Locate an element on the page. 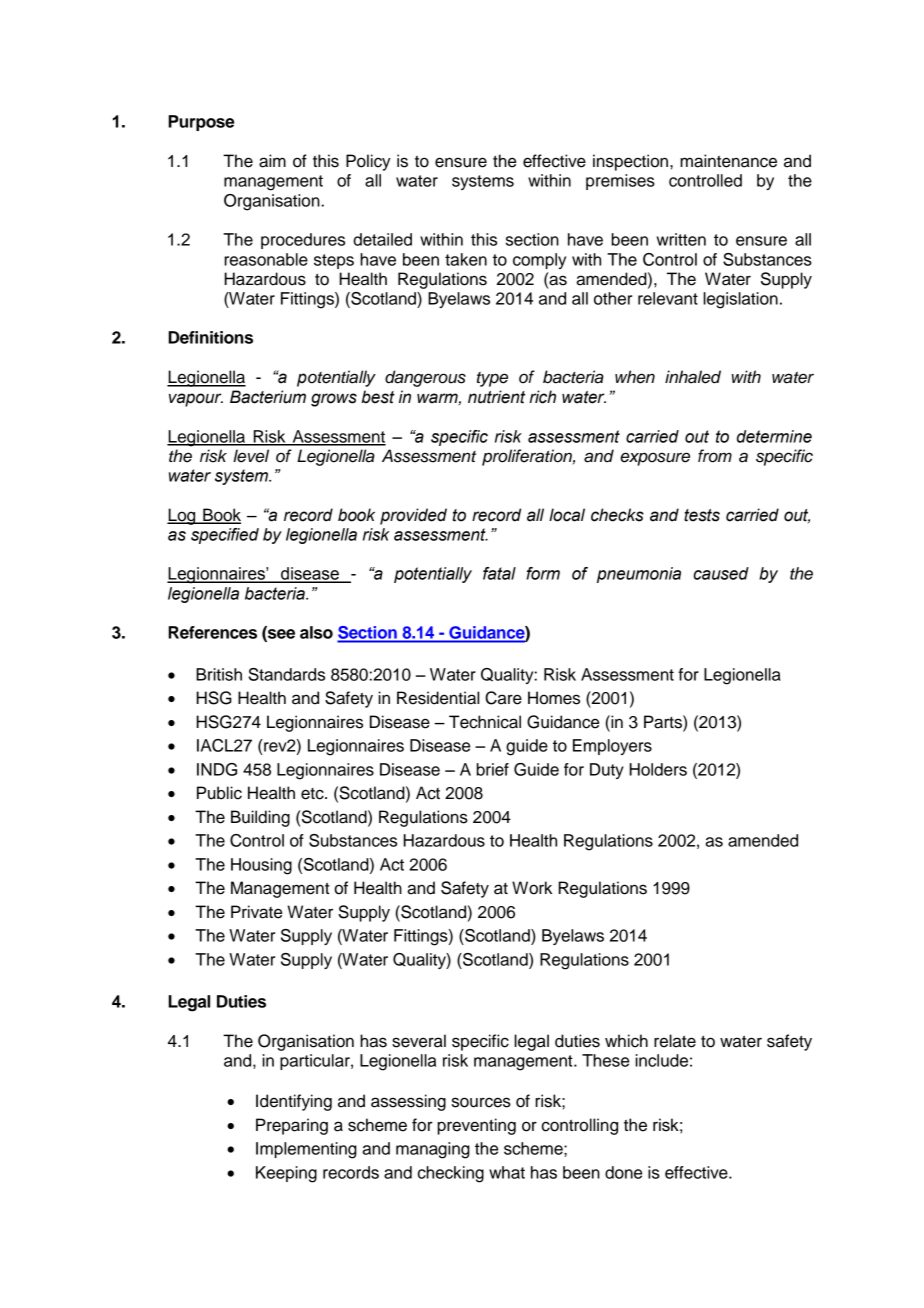 The height and width of the image is (1308, 924). Preparing is located at coordinates (292, 1126).
